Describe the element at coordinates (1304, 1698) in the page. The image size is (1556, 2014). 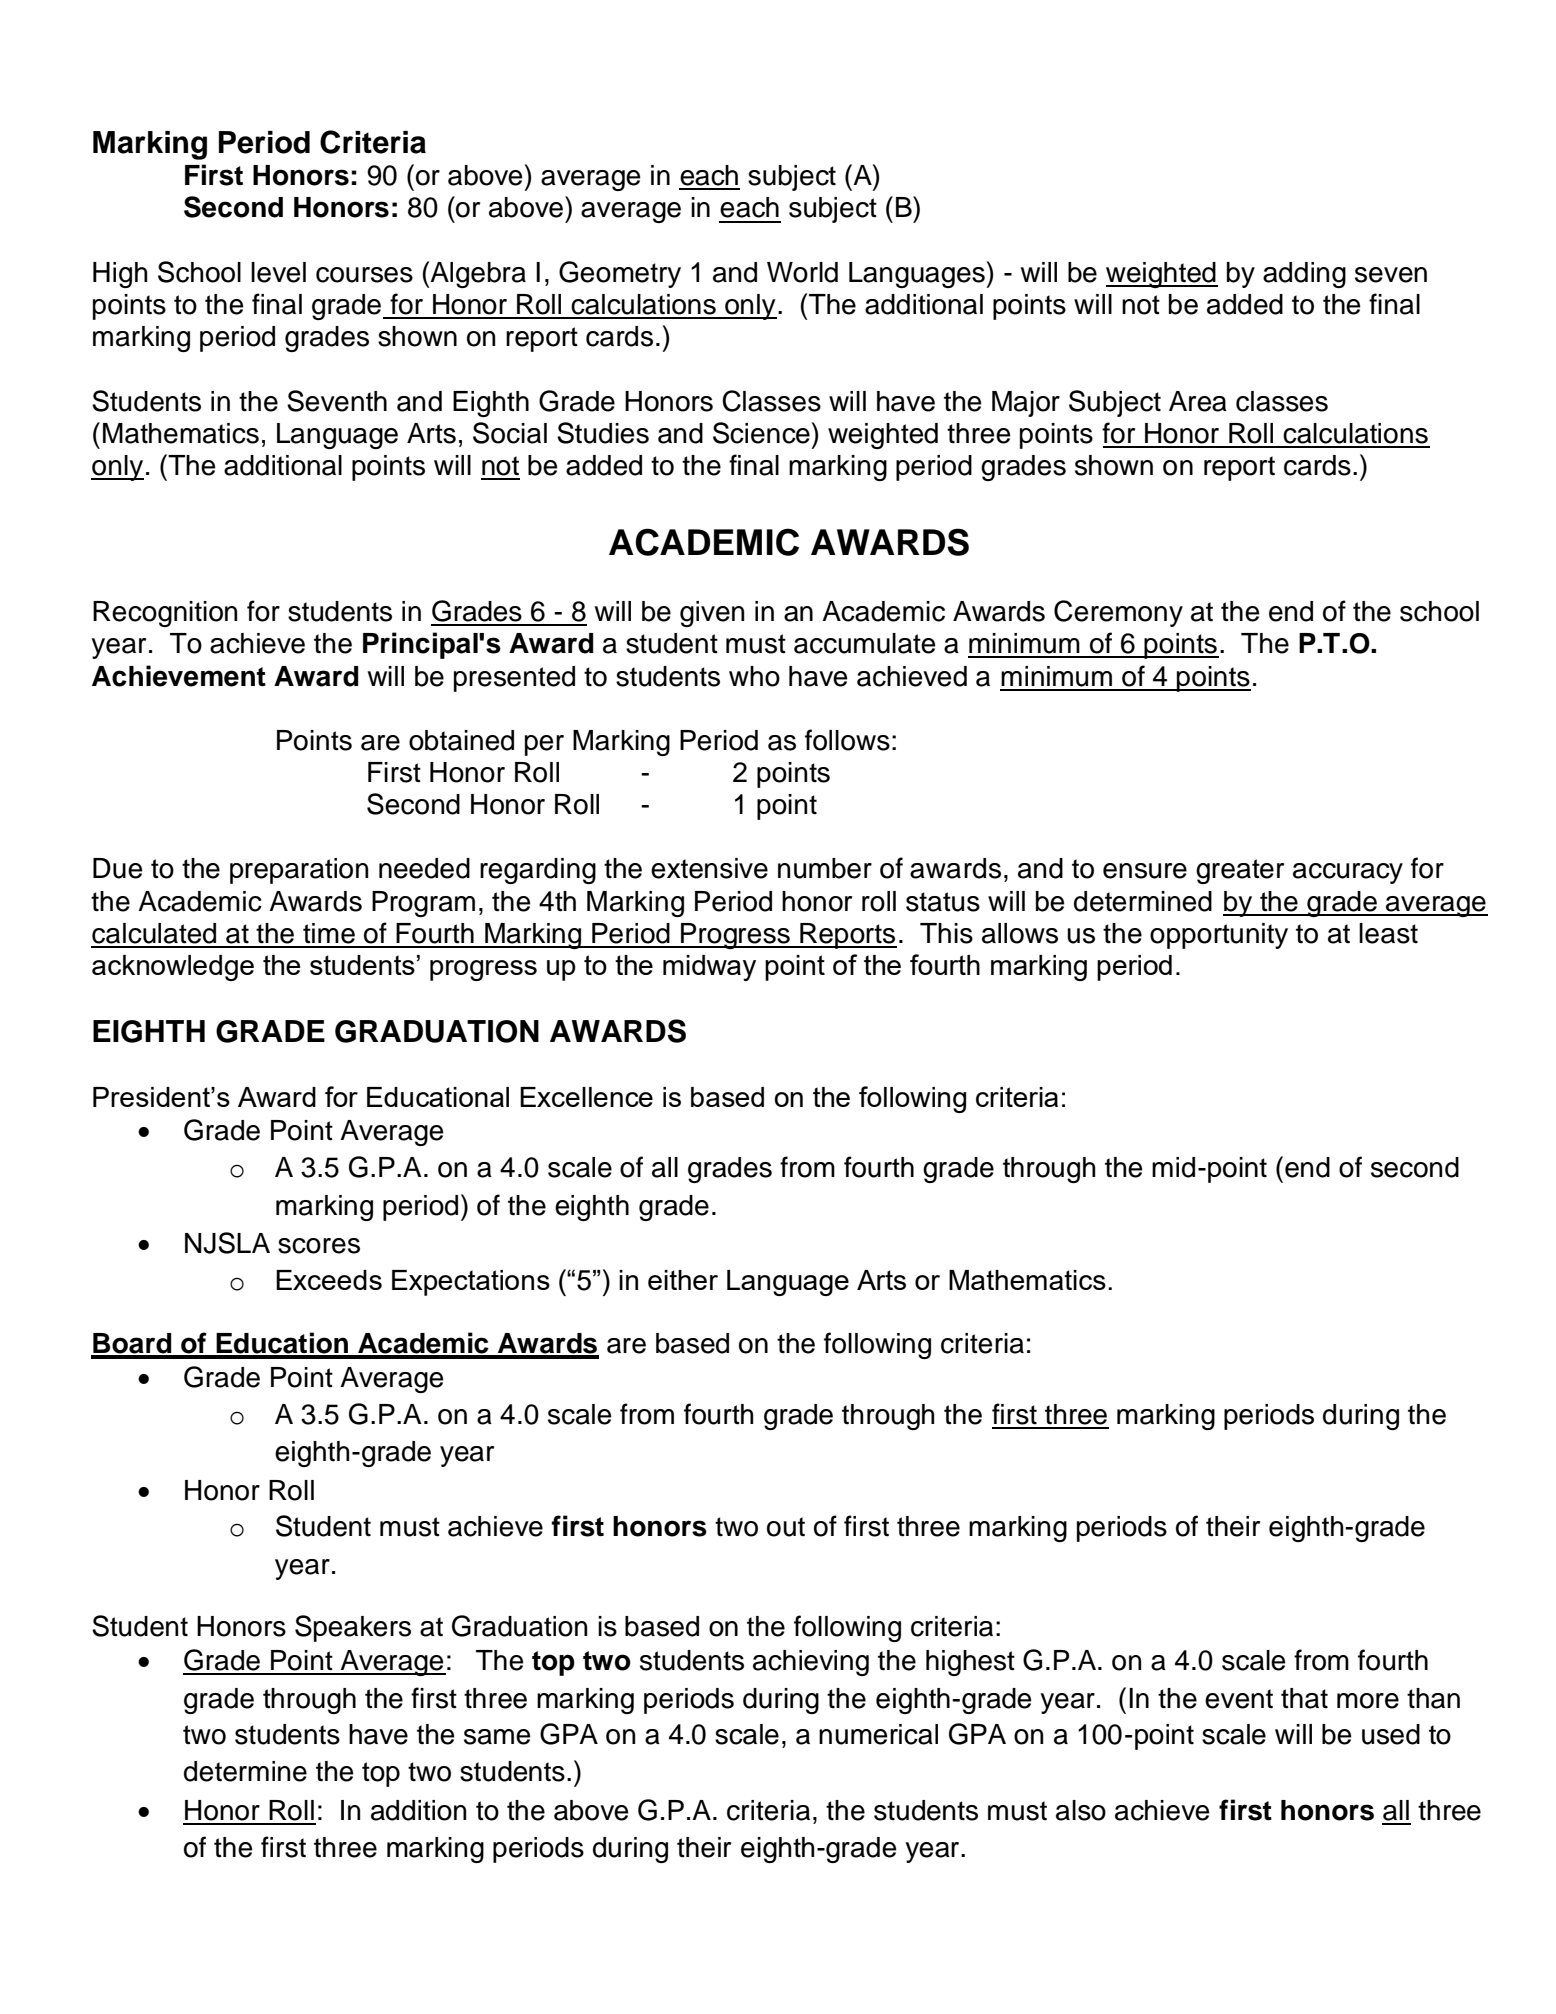
I see `that` at that location.
